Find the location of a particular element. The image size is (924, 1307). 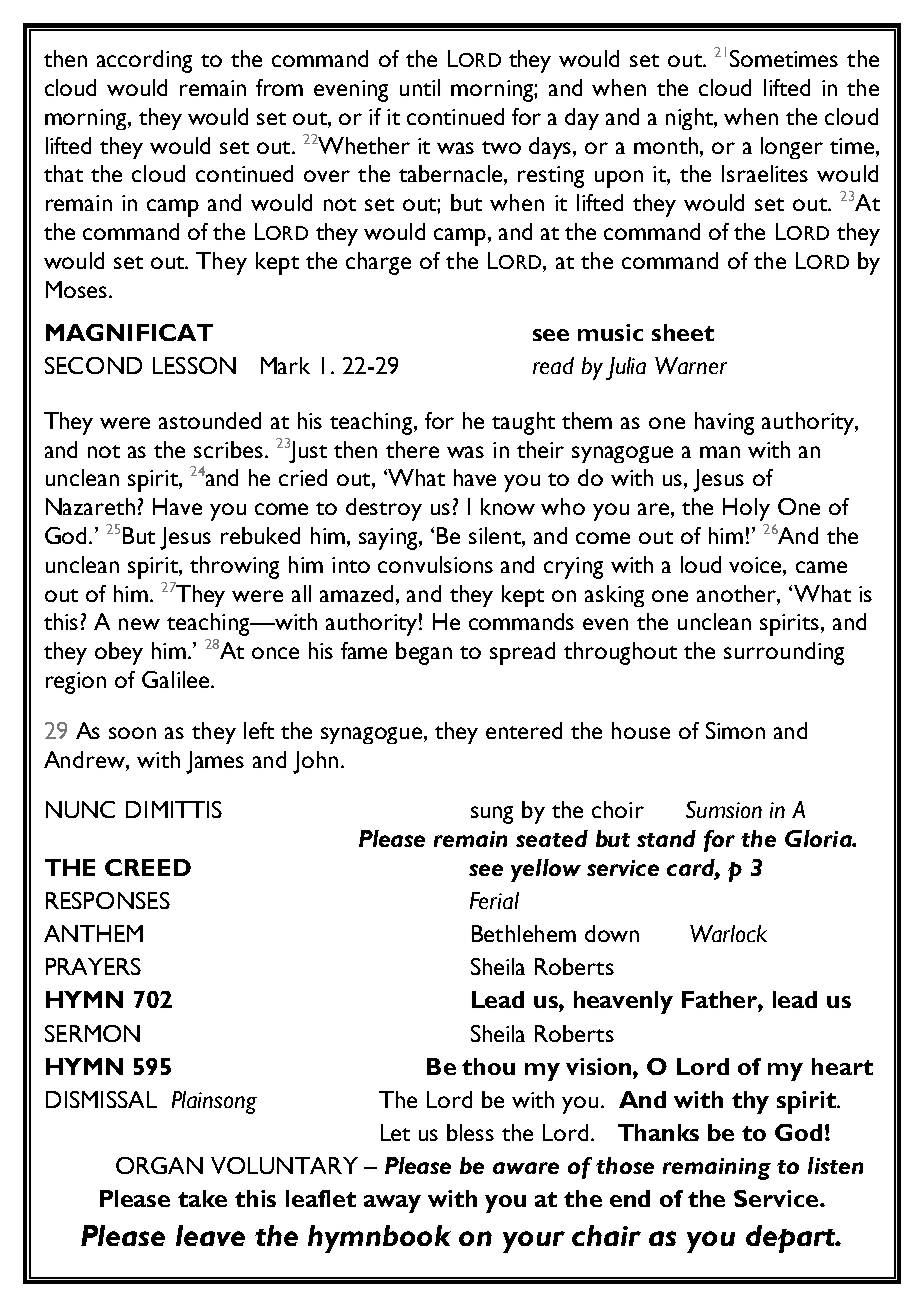

take is located at coordinates (202, 1198).
